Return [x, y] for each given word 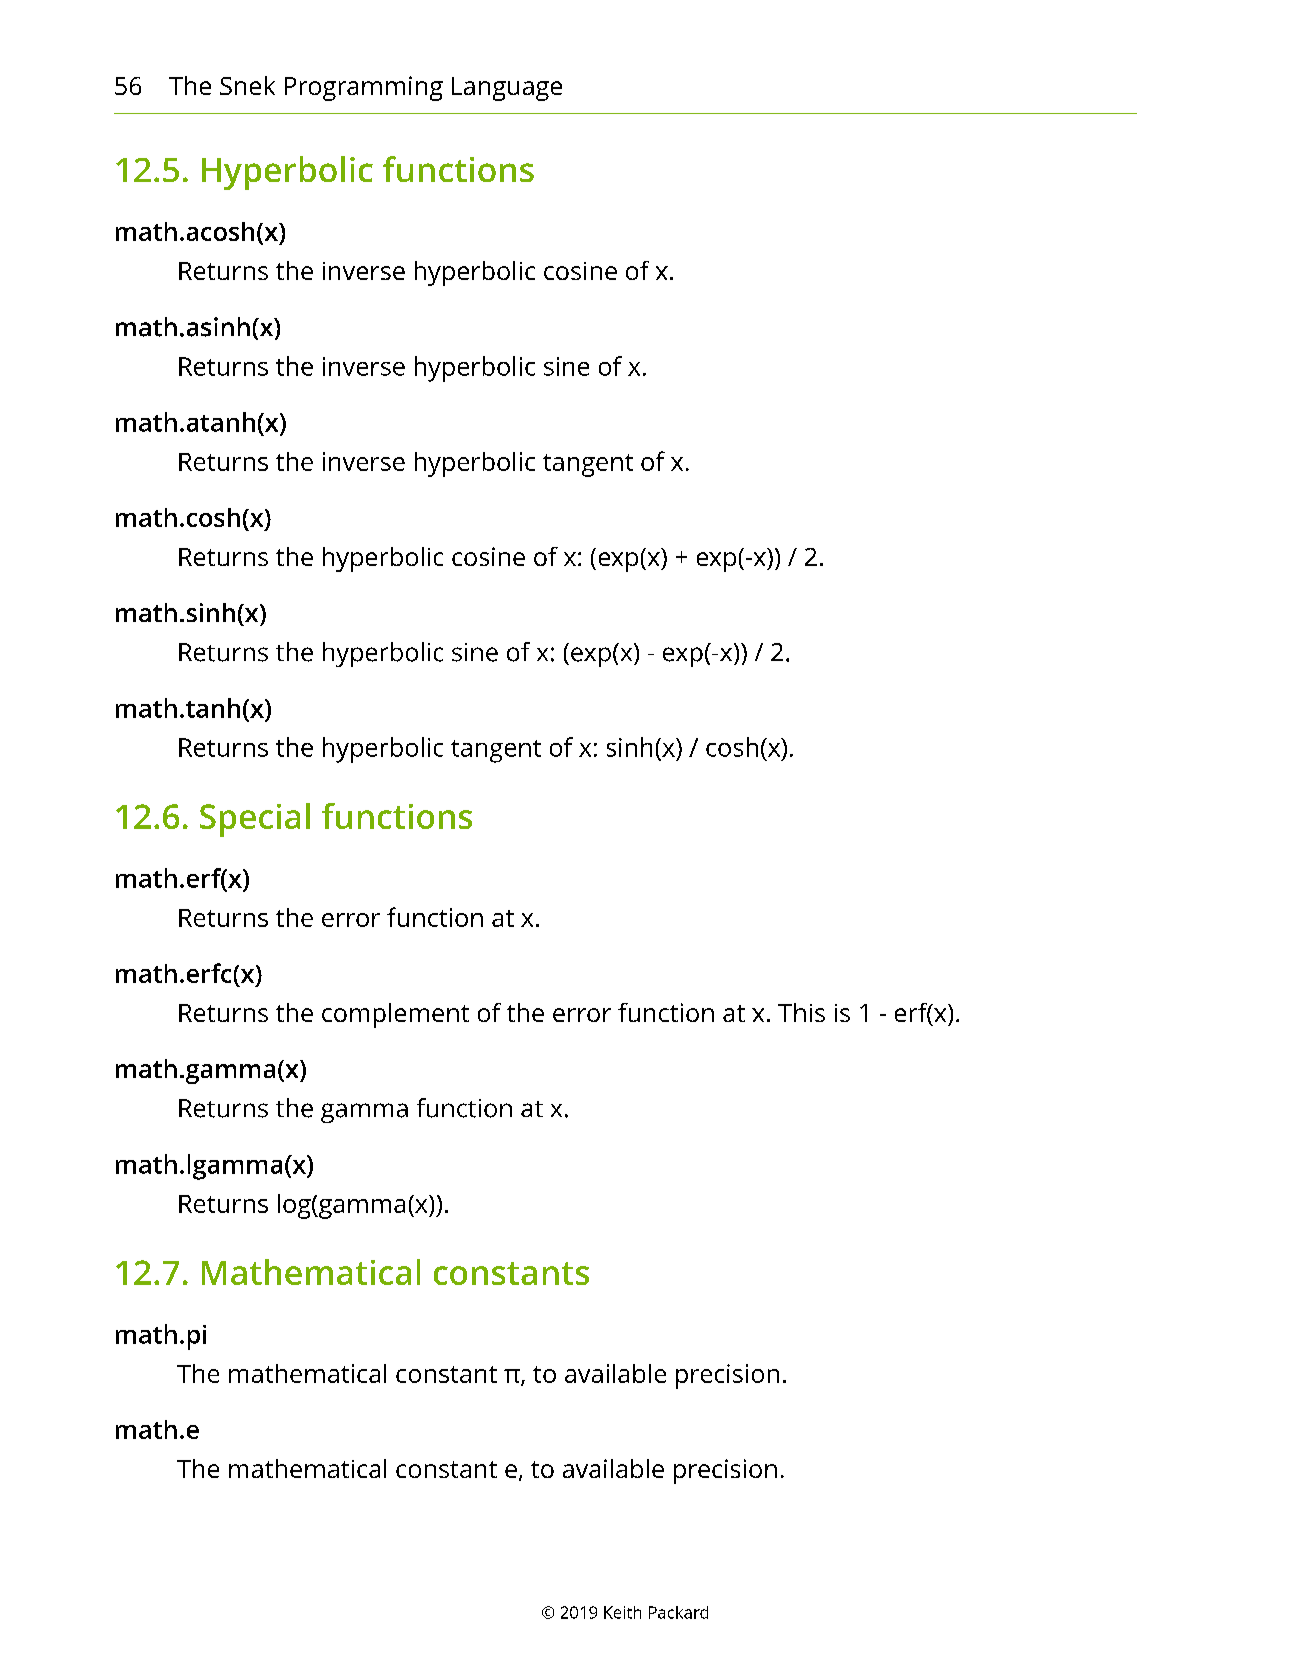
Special [255, 820]
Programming [364, 88]
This [801, 1012]
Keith [622, 1612]
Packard [678, 1612]
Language [507, 89]
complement [395, 1015]
